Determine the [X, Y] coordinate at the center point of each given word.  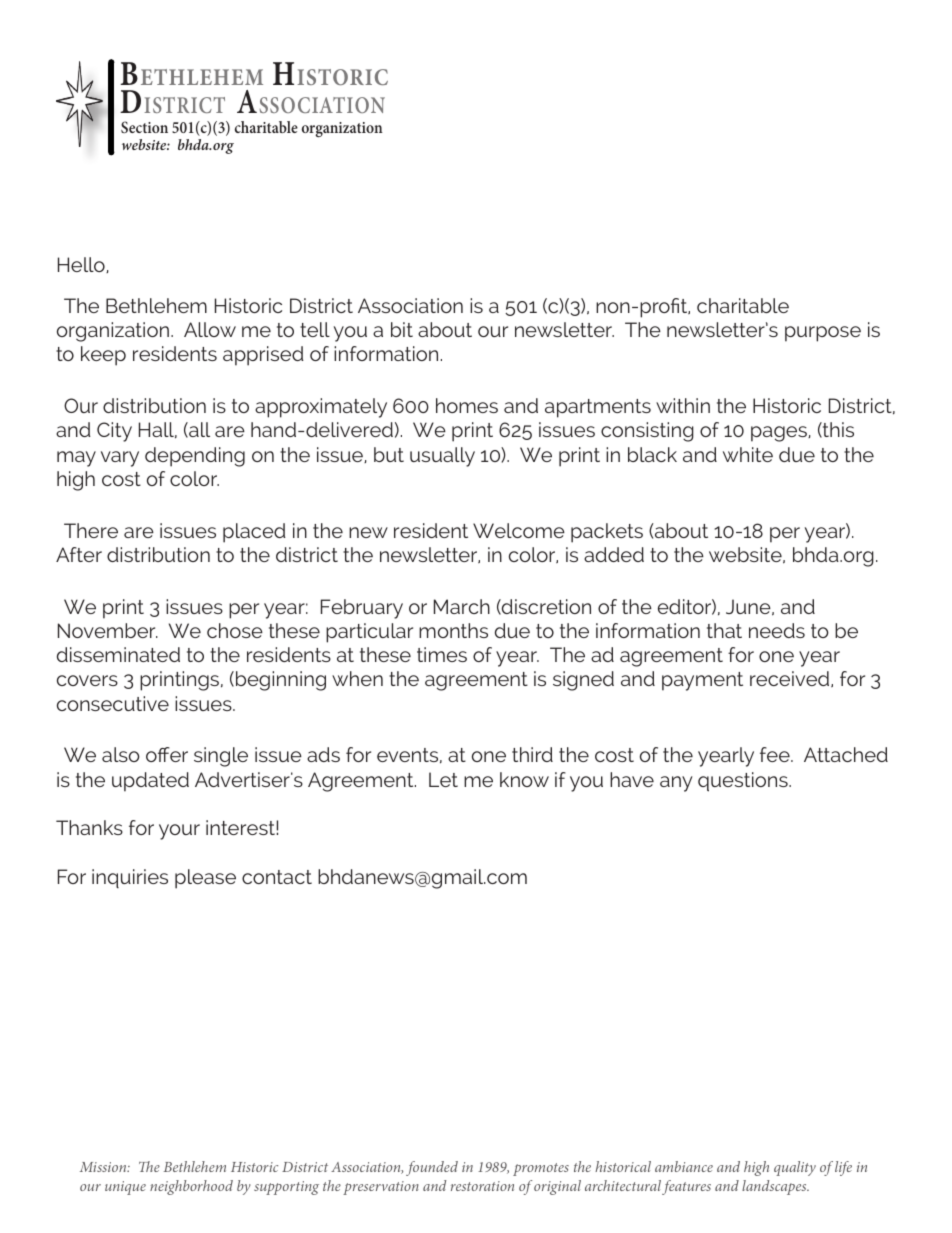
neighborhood [191, 1187]
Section [144, 127]
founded [432, 1168]
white [748, 454]
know [524, 779]
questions [744, 782]
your [179, 832]
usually [442, 457]
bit [402, 329]
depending [195, 457]
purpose [823, 334]
